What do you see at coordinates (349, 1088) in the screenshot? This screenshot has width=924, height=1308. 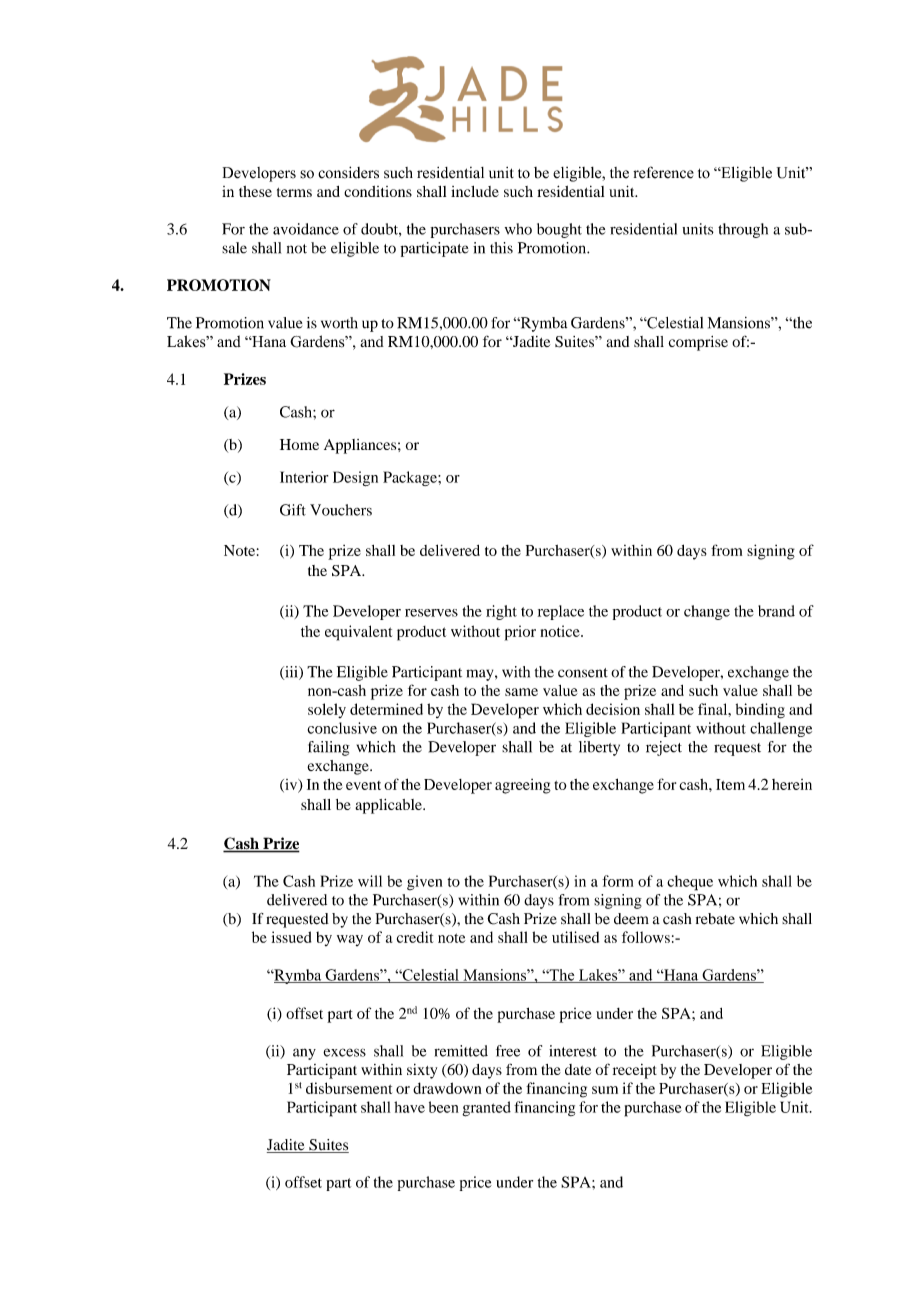 I see `disbursement` at bounding box center [349, 1088].
